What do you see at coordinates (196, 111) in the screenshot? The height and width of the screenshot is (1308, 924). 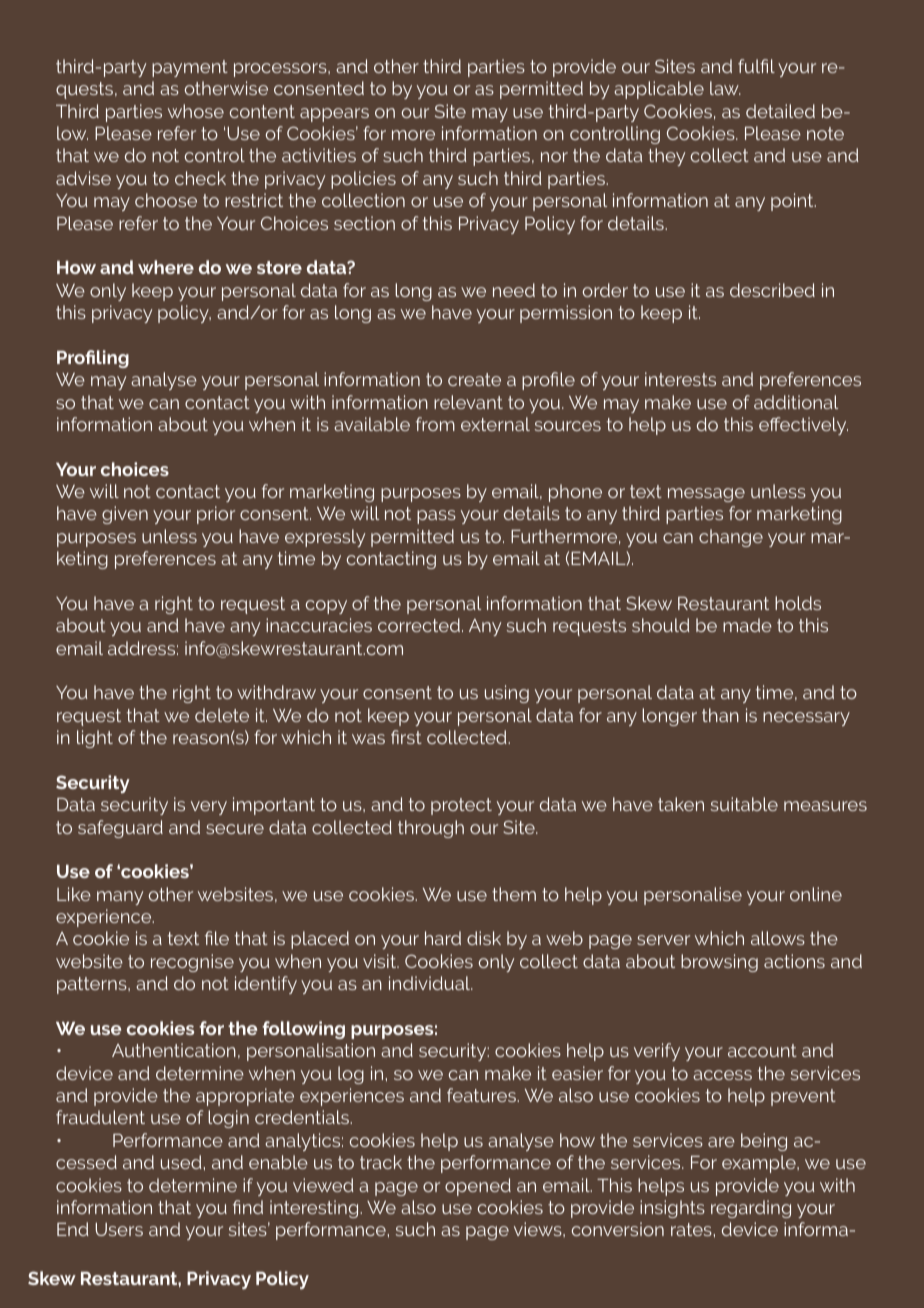 I see `whose` at bounding box center [196, 111].
